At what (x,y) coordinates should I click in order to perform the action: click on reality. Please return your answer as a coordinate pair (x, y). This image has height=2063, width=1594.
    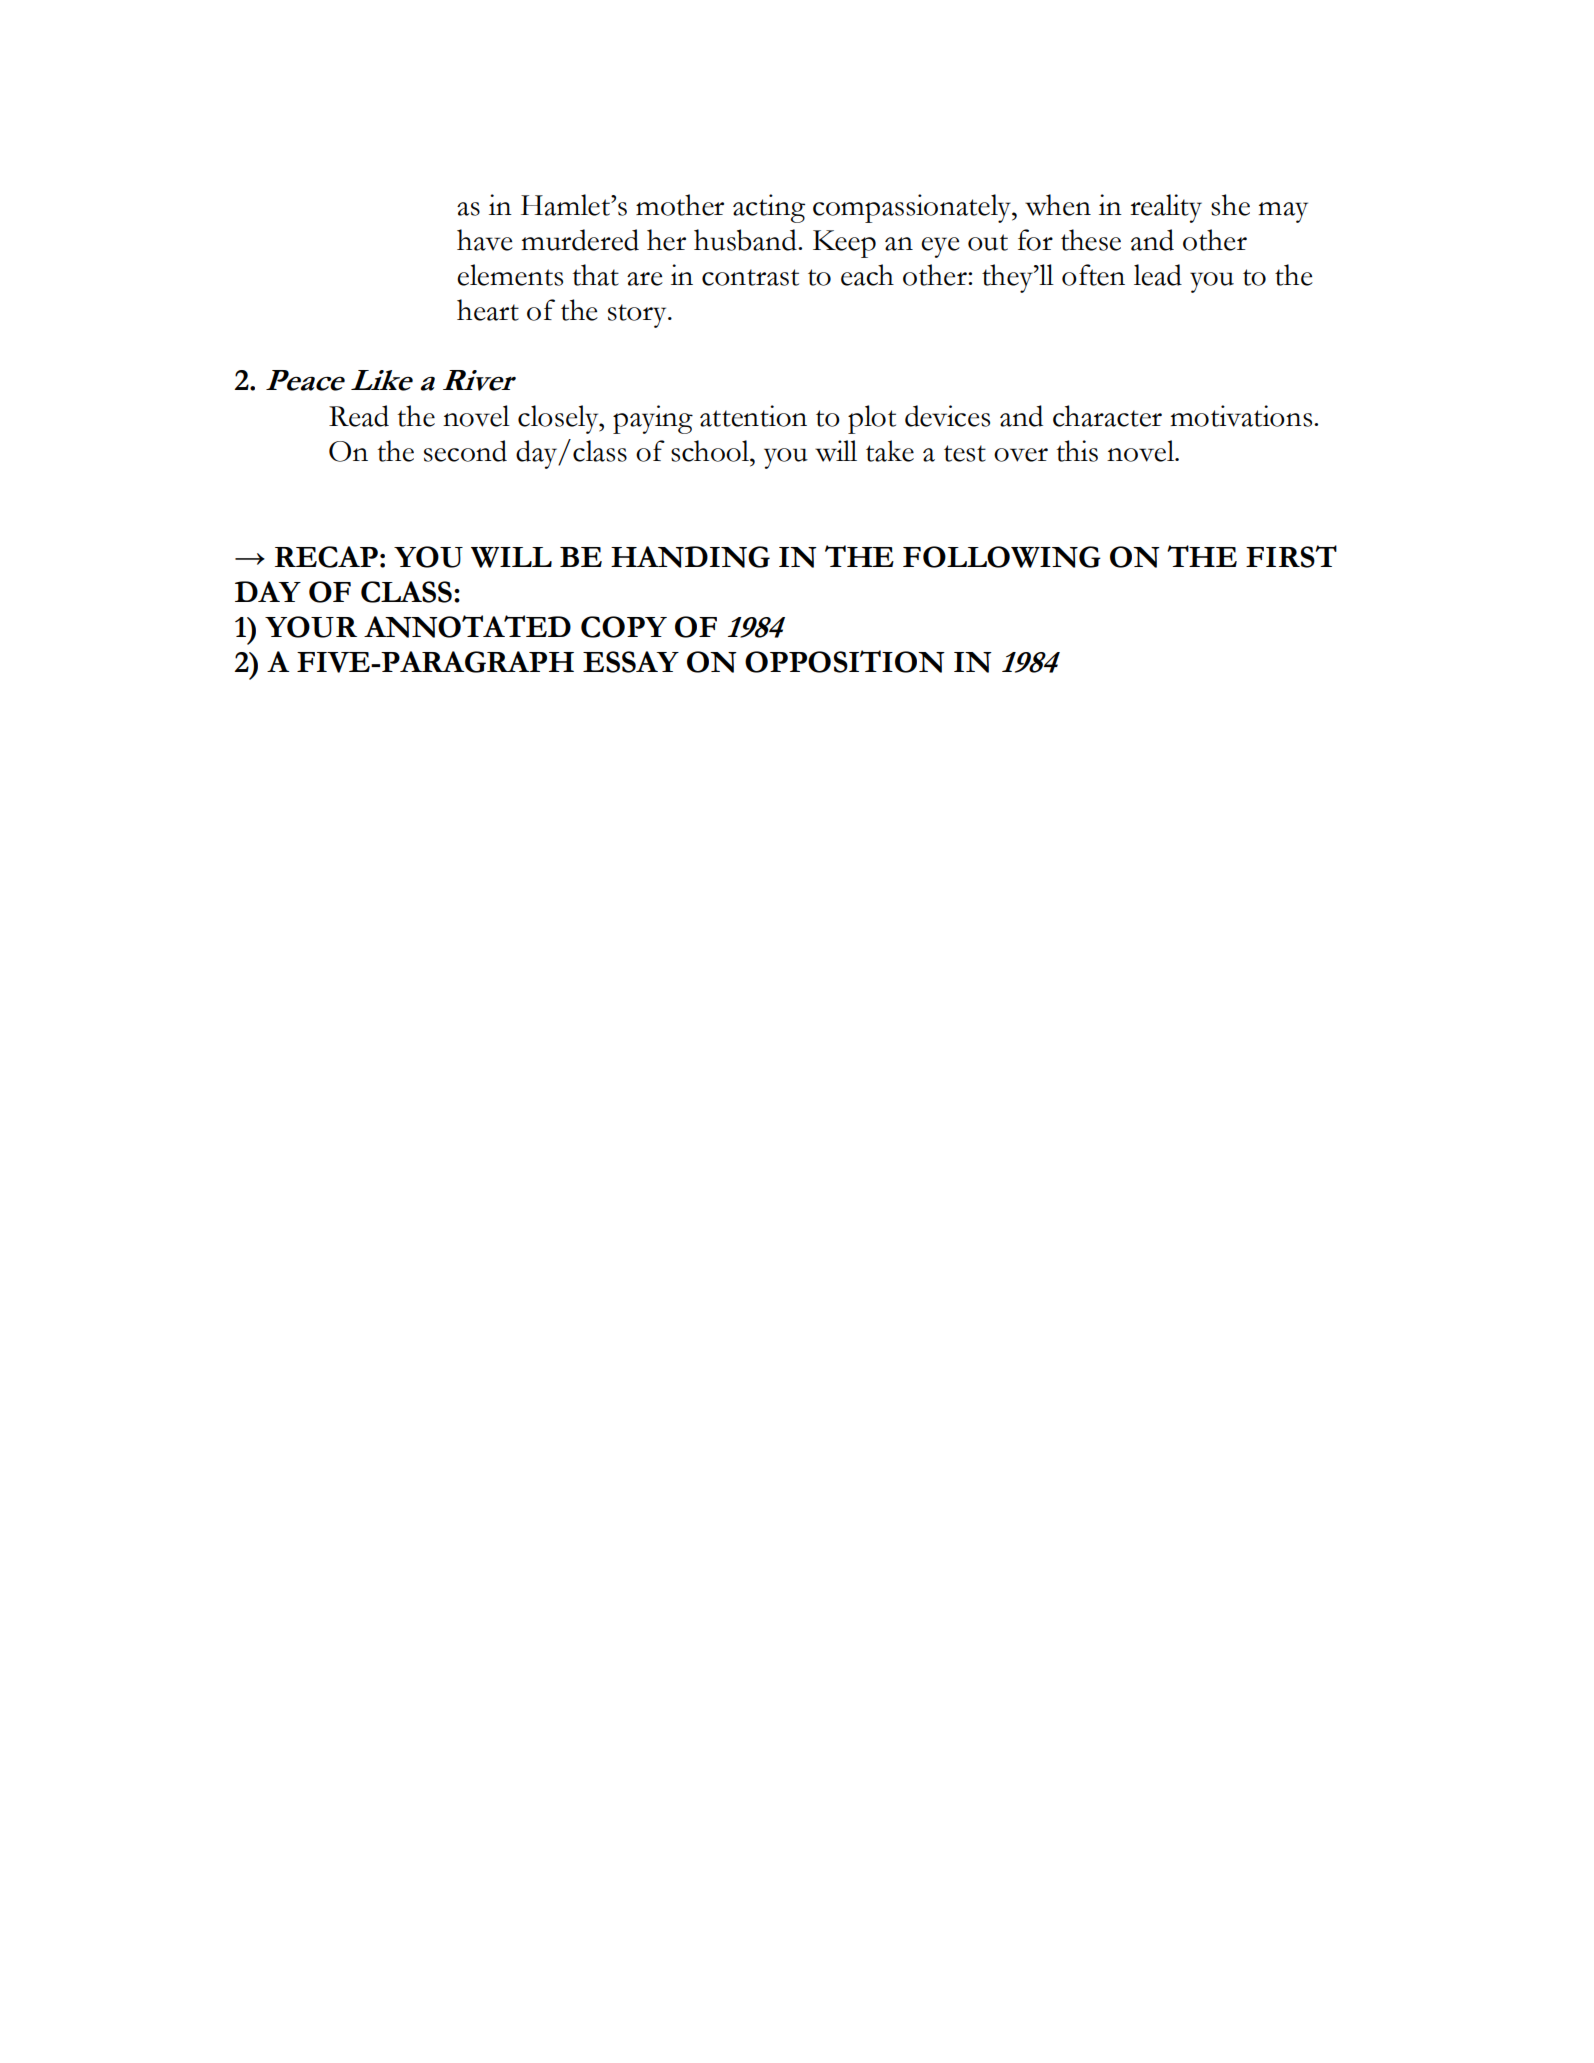
    Looking at the image, I should click on (1166, 208).
